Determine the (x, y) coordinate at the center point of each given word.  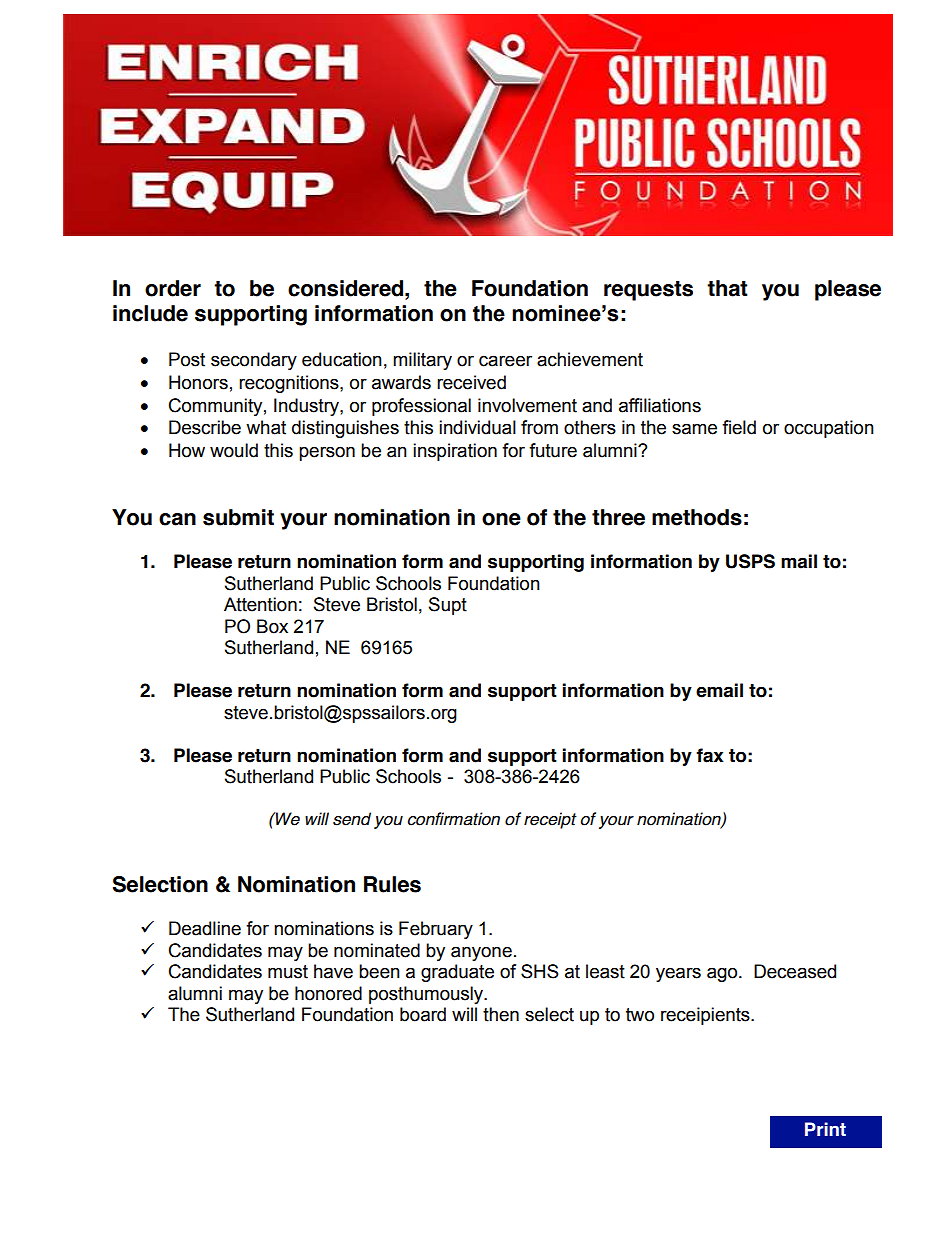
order (173, 288)
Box (272, 626)
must (288, 972)
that (727, 288)
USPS (750, 561)
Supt (448, 606)
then (501, 1014)
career (505, 361)
